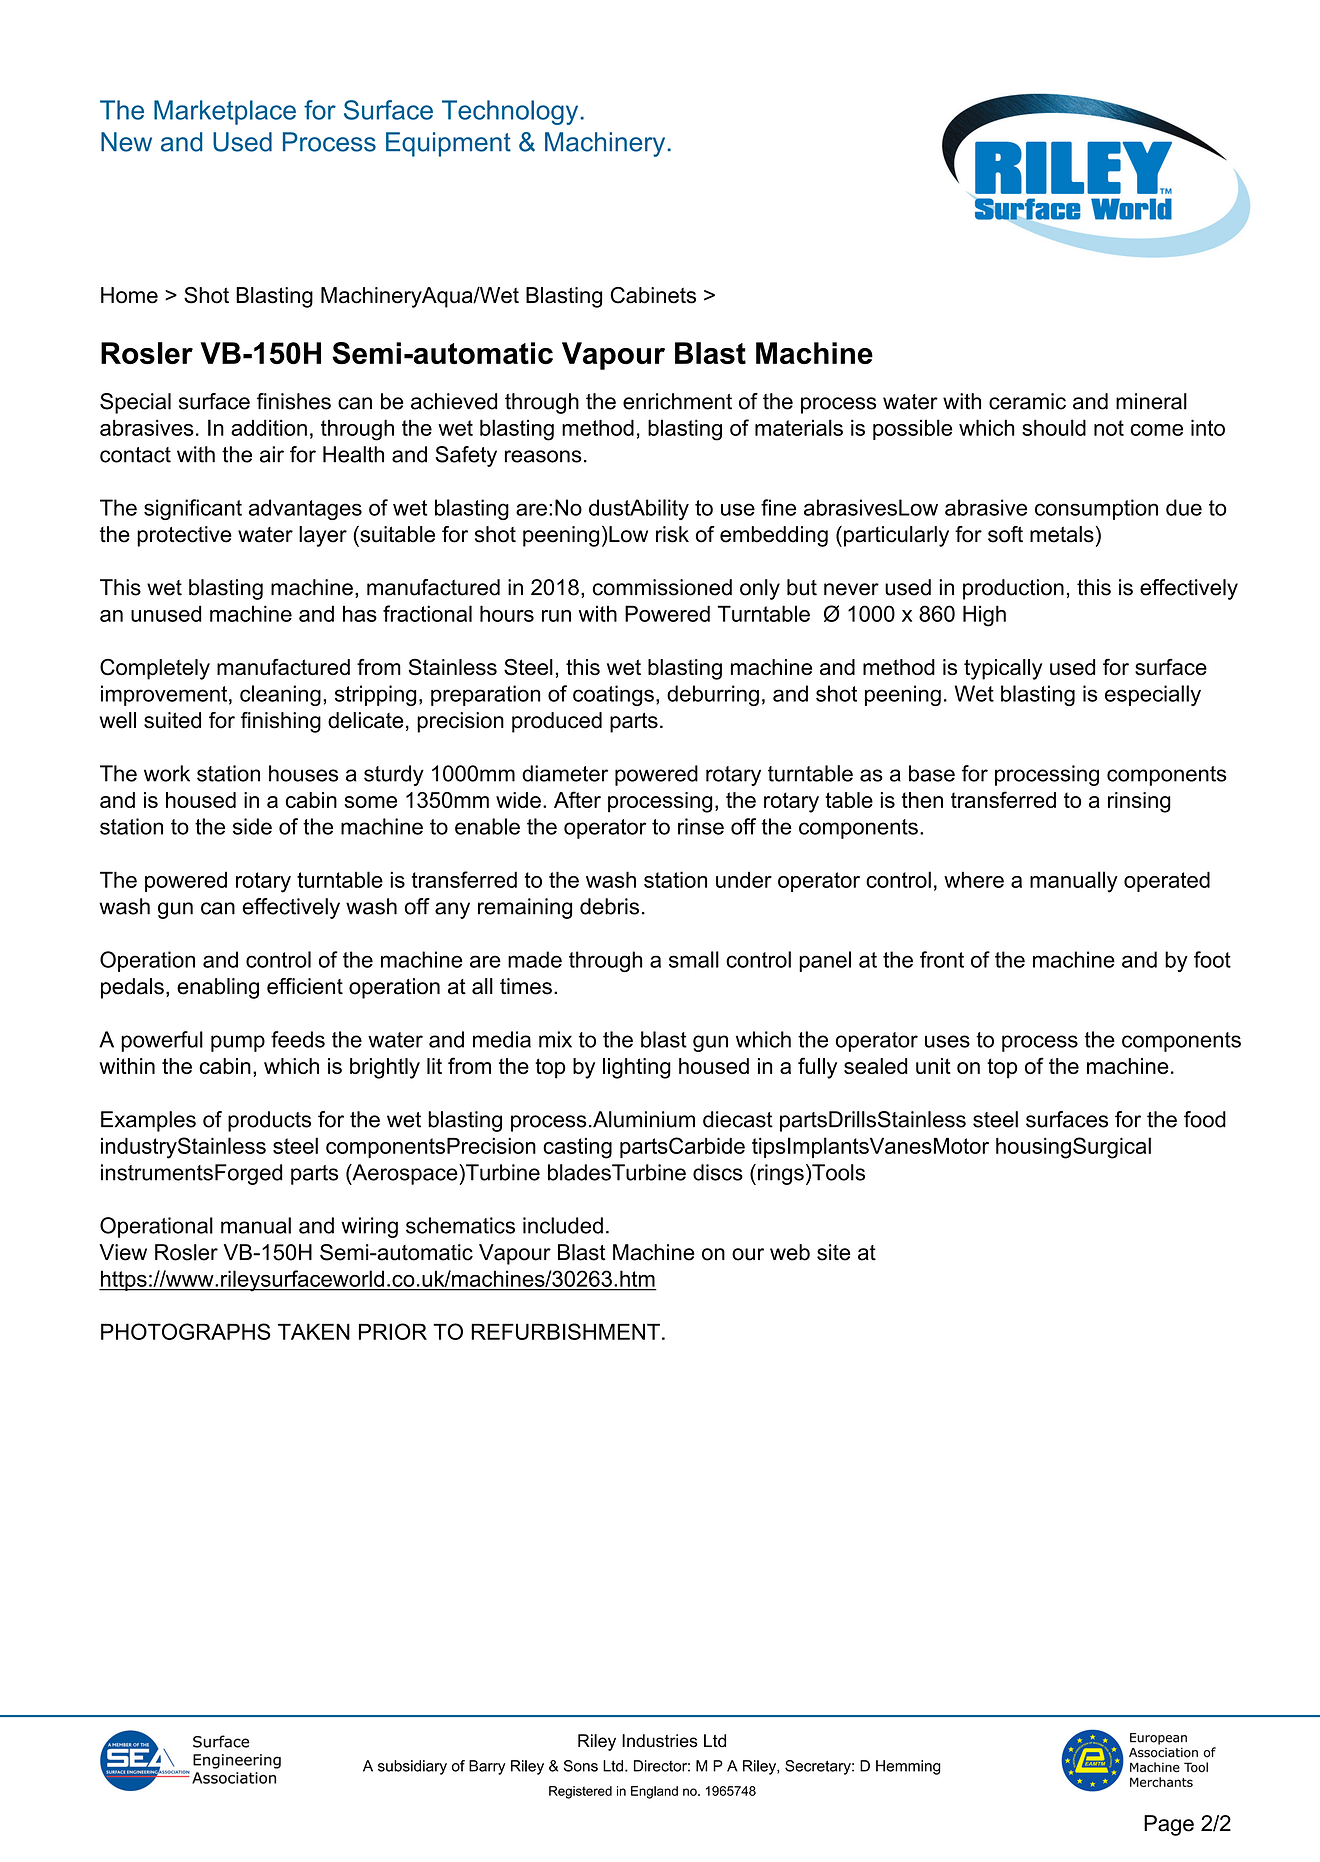 The image size is (1320, 1862). I want to click on consumption, so click(1096, 509).
